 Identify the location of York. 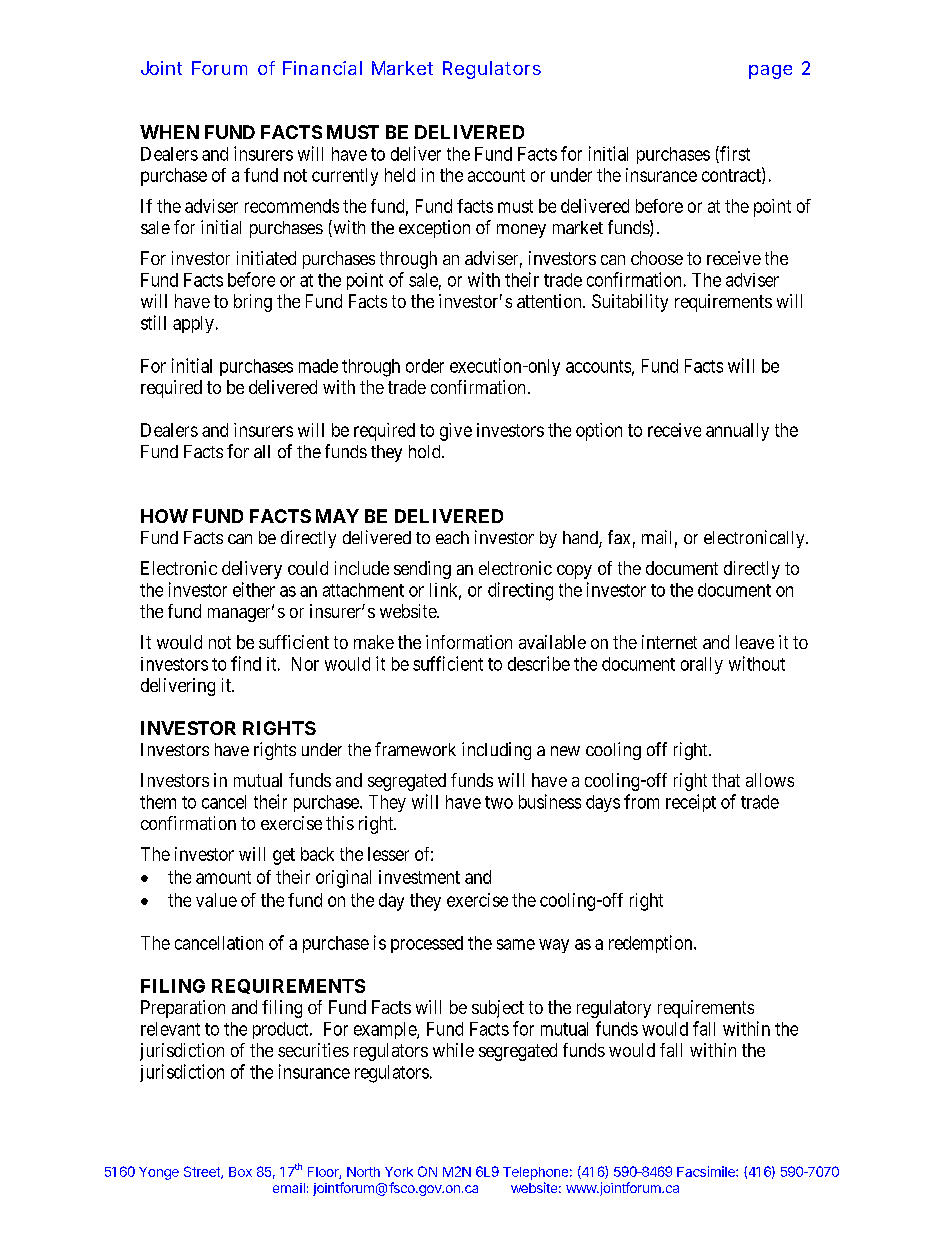
(399, 1172).
